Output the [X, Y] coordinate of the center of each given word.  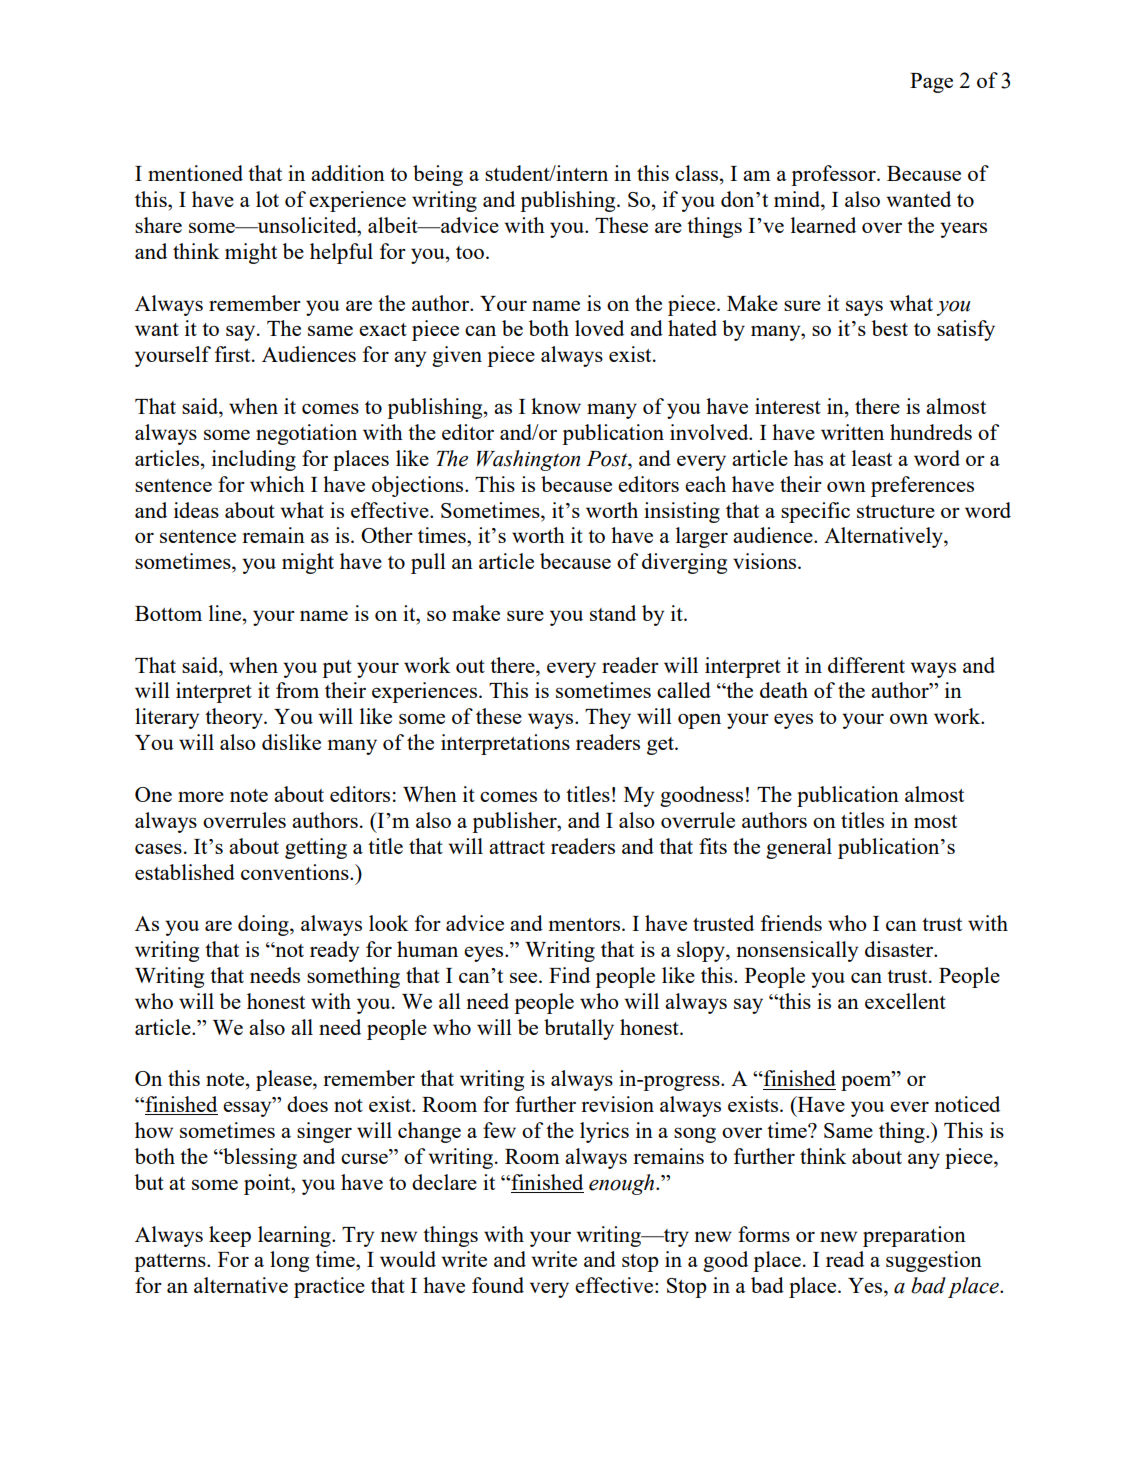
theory [235, 718]
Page [931, 83]
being [438, 175]
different [866, 665]
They [608, 718]
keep [230, 1236]
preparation [914, 1236]
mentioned [195, 173]
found [498, 1285]
